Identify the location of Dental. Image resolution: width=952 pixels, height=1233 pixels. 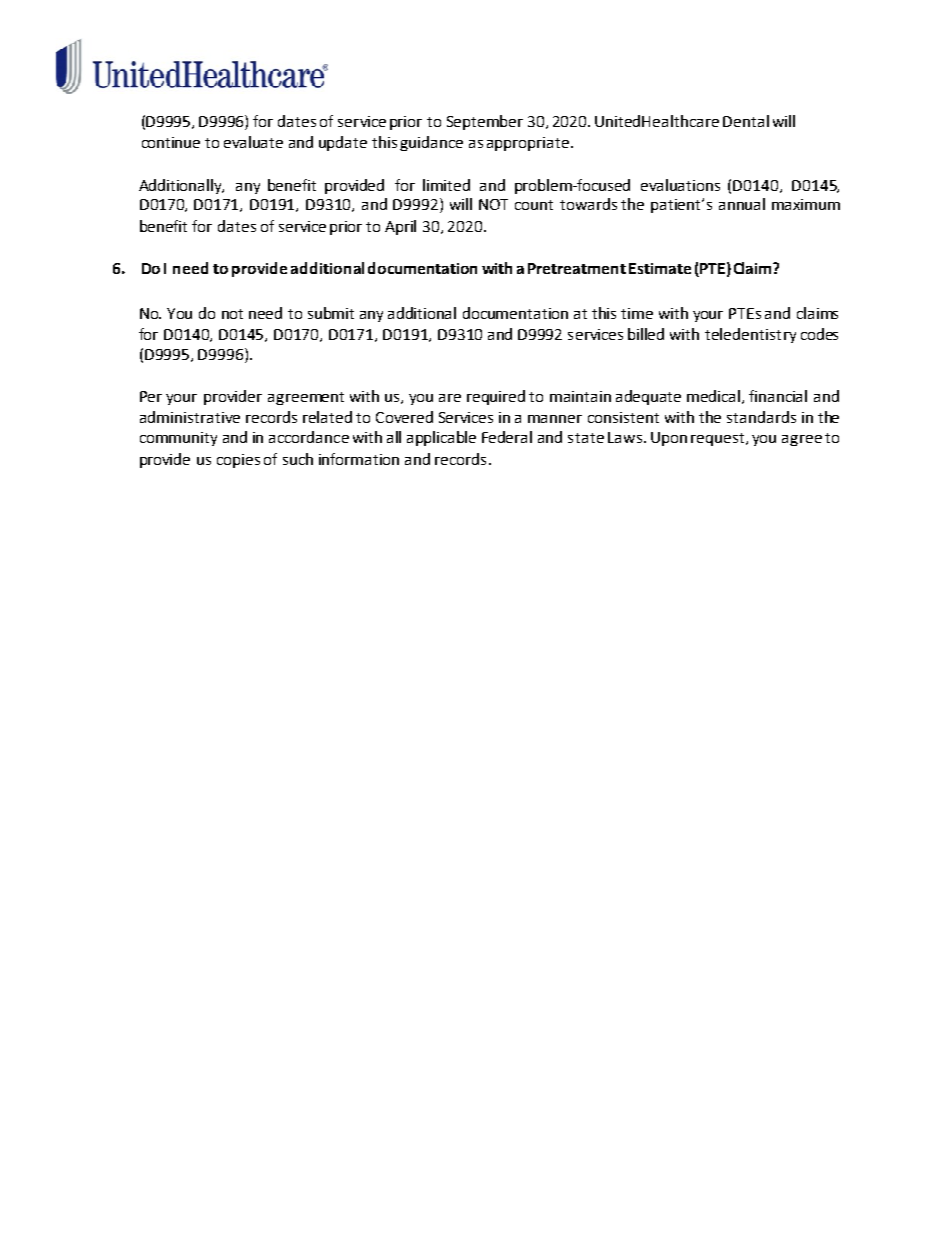
(746, 121).
